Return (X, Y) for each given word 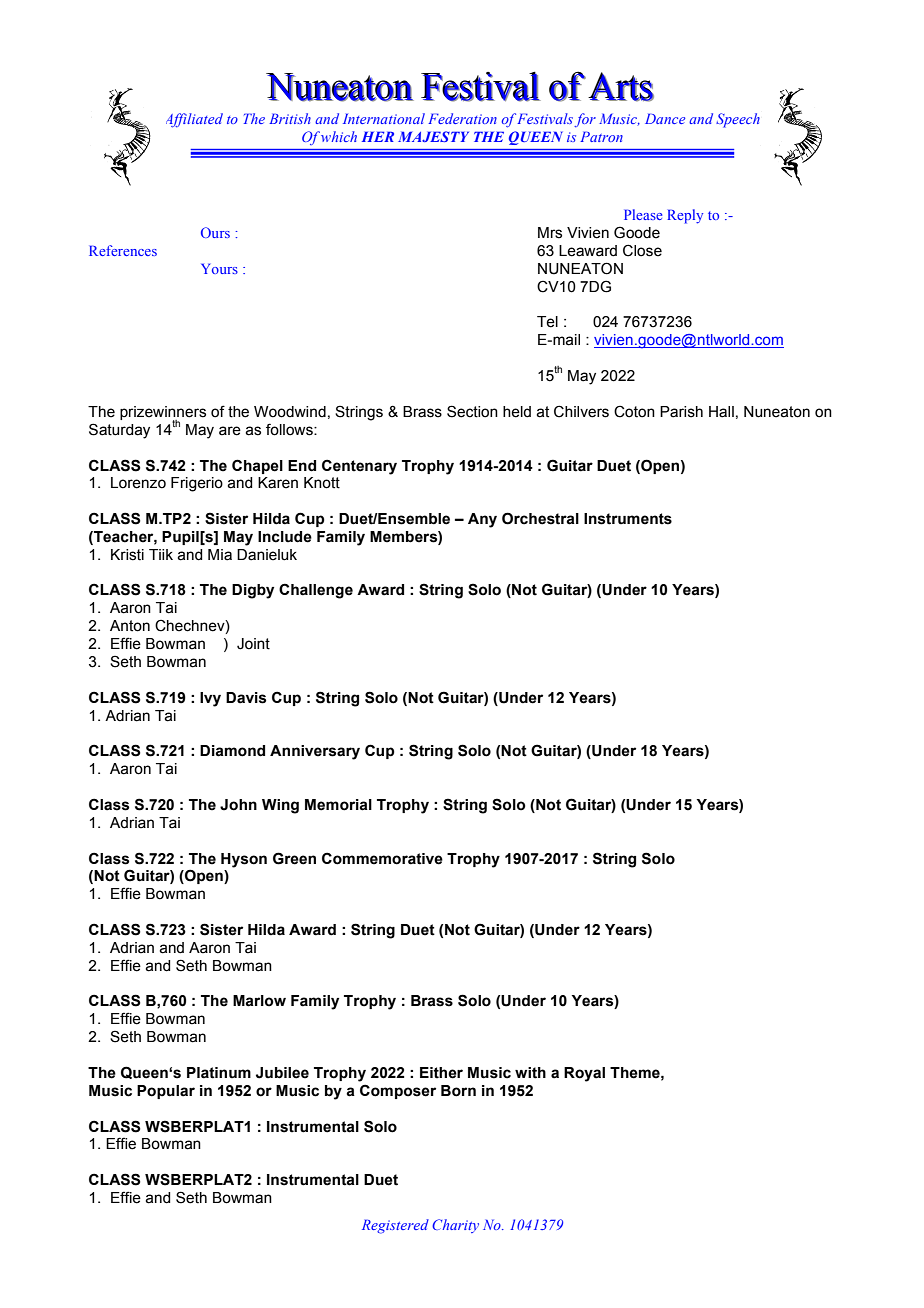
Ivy (210, 699)
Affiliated (194, 120)
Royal (584, 1074)
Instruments (628, 519)
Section (472, 411)
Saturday (119, 431)
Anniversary (315, 752)
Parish (681, 412)
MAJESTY (433, 136)
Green (294, 858)
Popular (166, 1092)
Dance (665, 118)
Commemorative (382, 858)
